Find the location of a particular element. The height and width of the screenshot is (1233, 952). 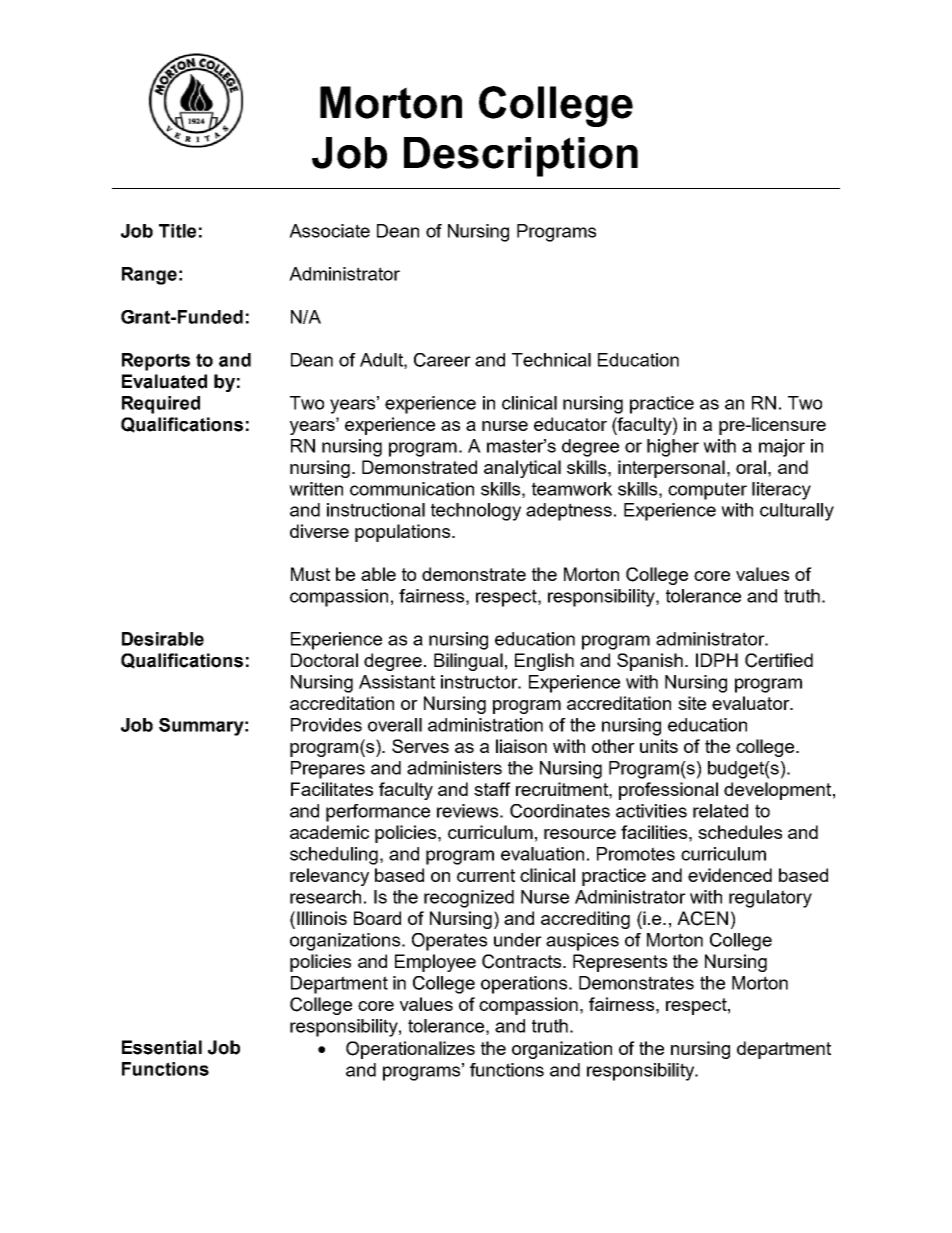

operations is located at coordinates (525, 985).
